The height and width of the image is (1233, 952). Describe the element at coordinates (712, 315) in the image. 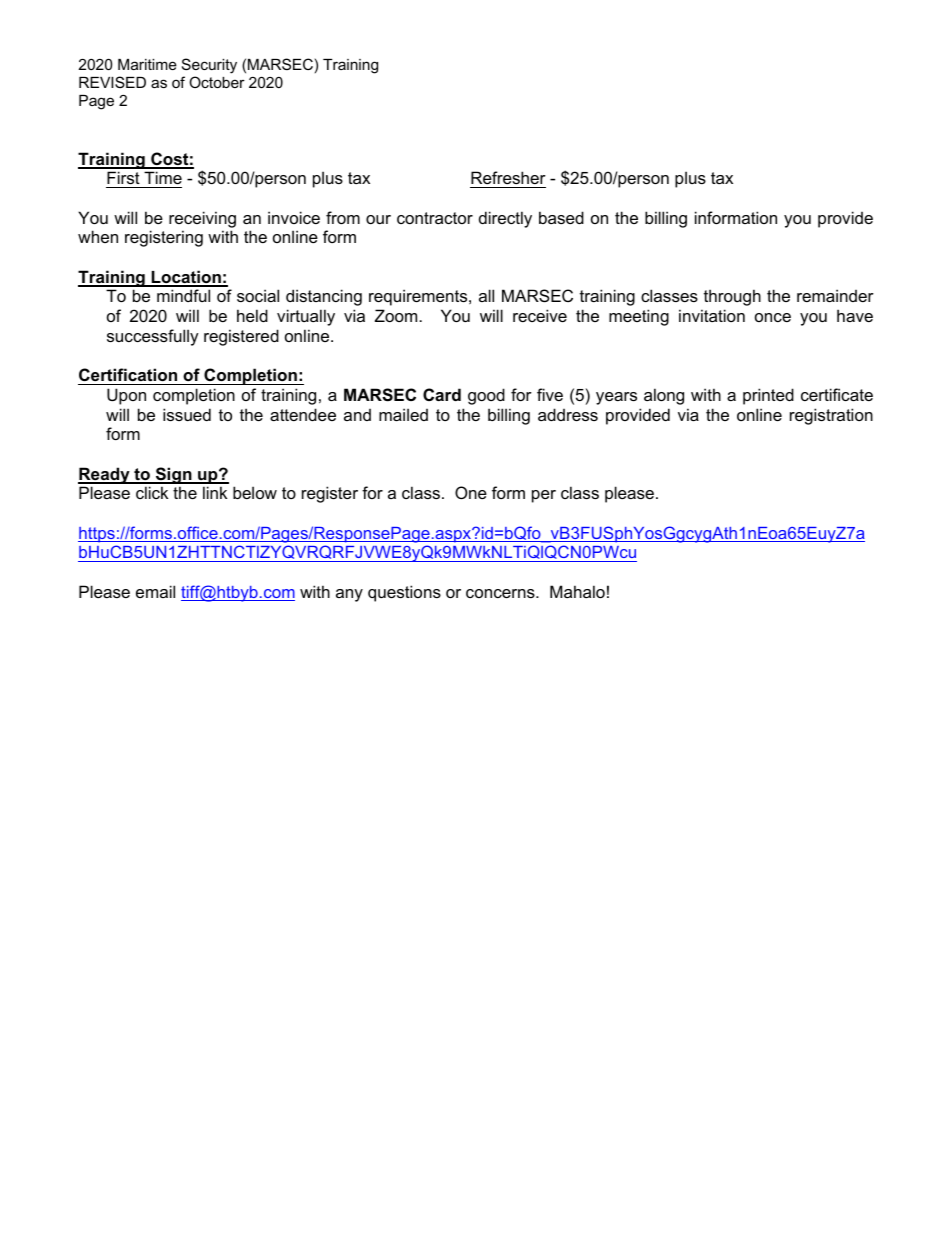

I see `invitation` at that location.
